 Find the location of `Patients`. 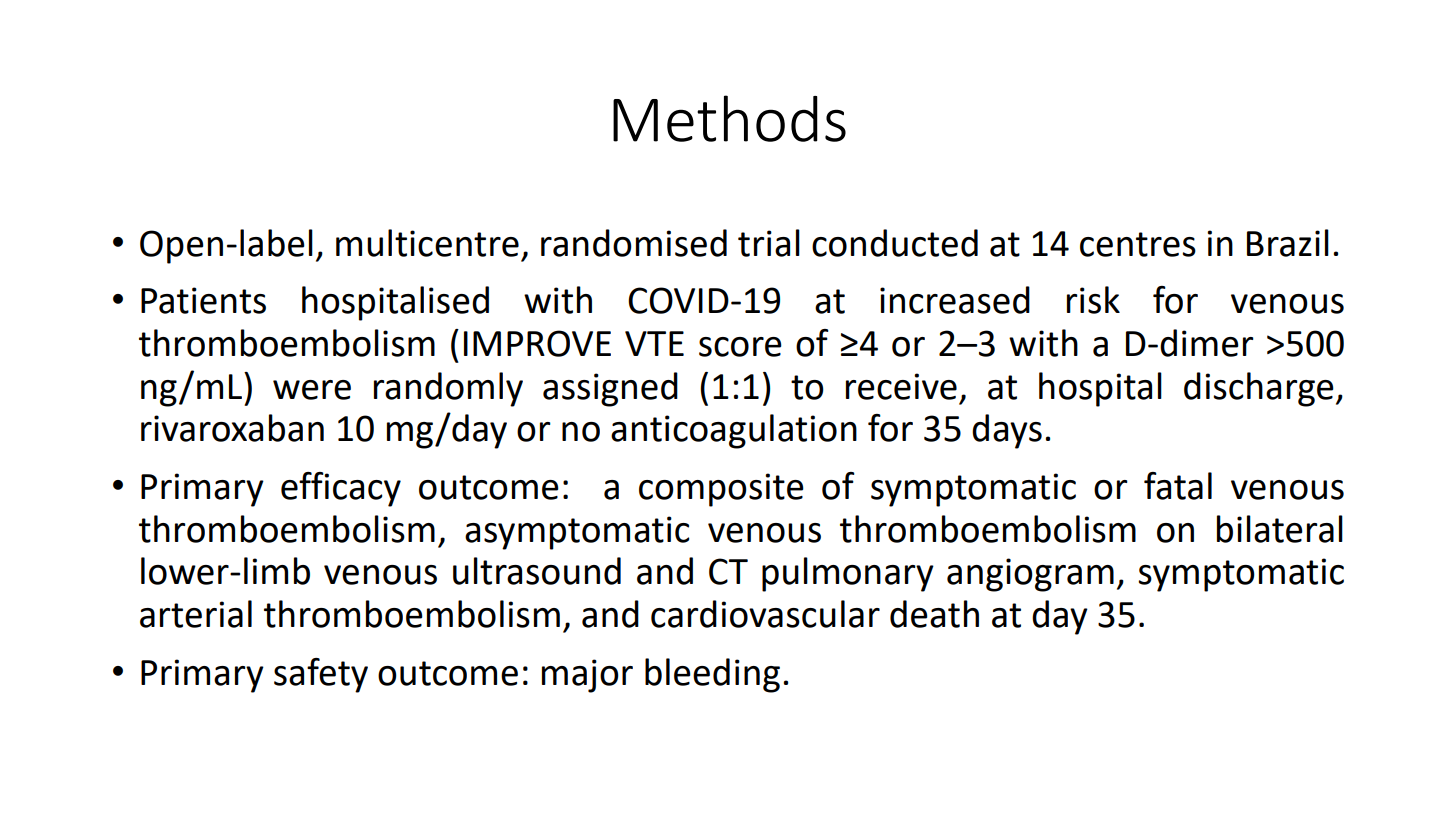

Patients is located at coordinates (203, 300).
